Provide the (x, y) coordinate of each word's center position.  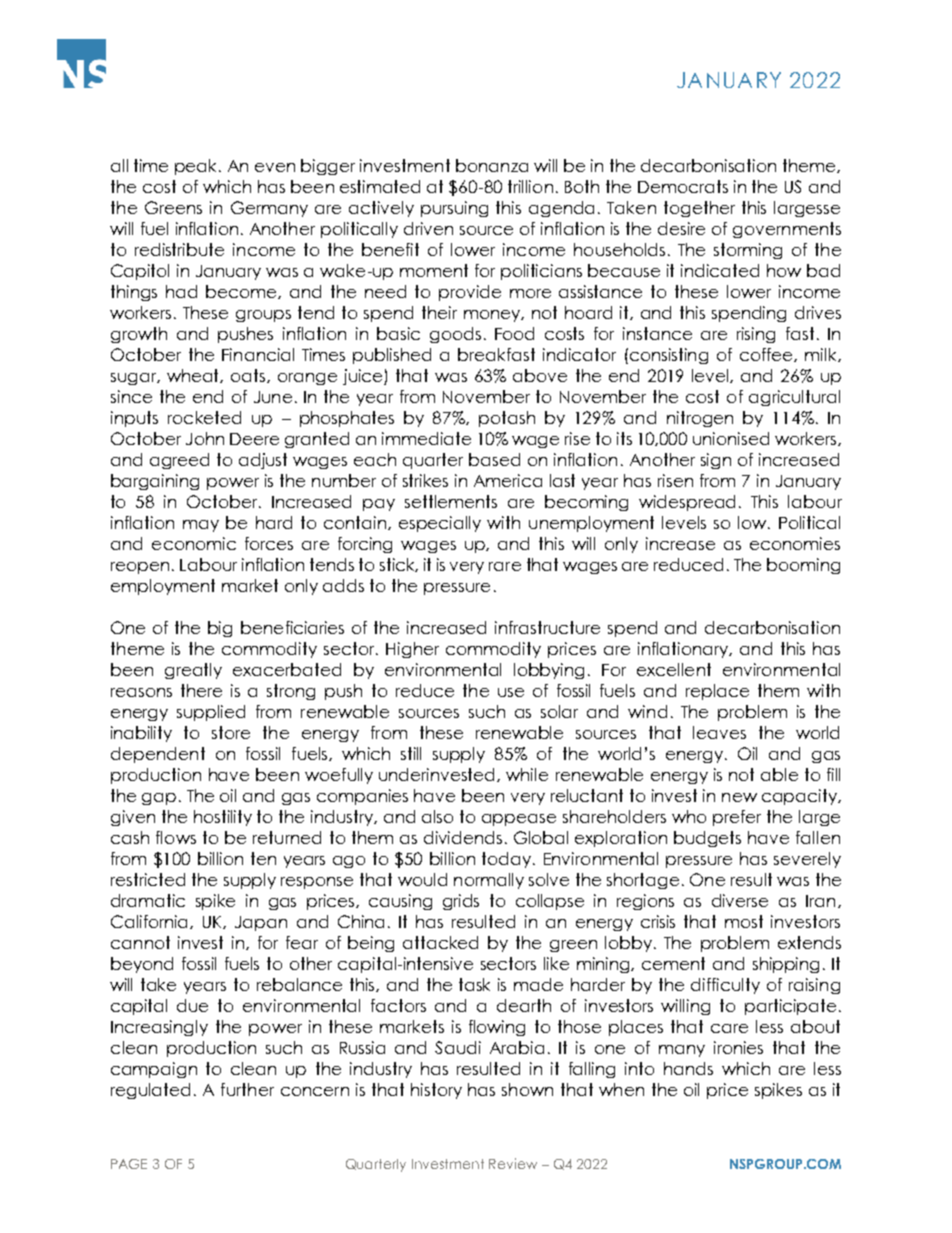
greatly (193, 671)
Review (513, 1163)
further (247, 1089)
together (699, 209)
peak (197, 167)
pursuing (454, 209)
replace (717, 692)
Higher (412, 650)
